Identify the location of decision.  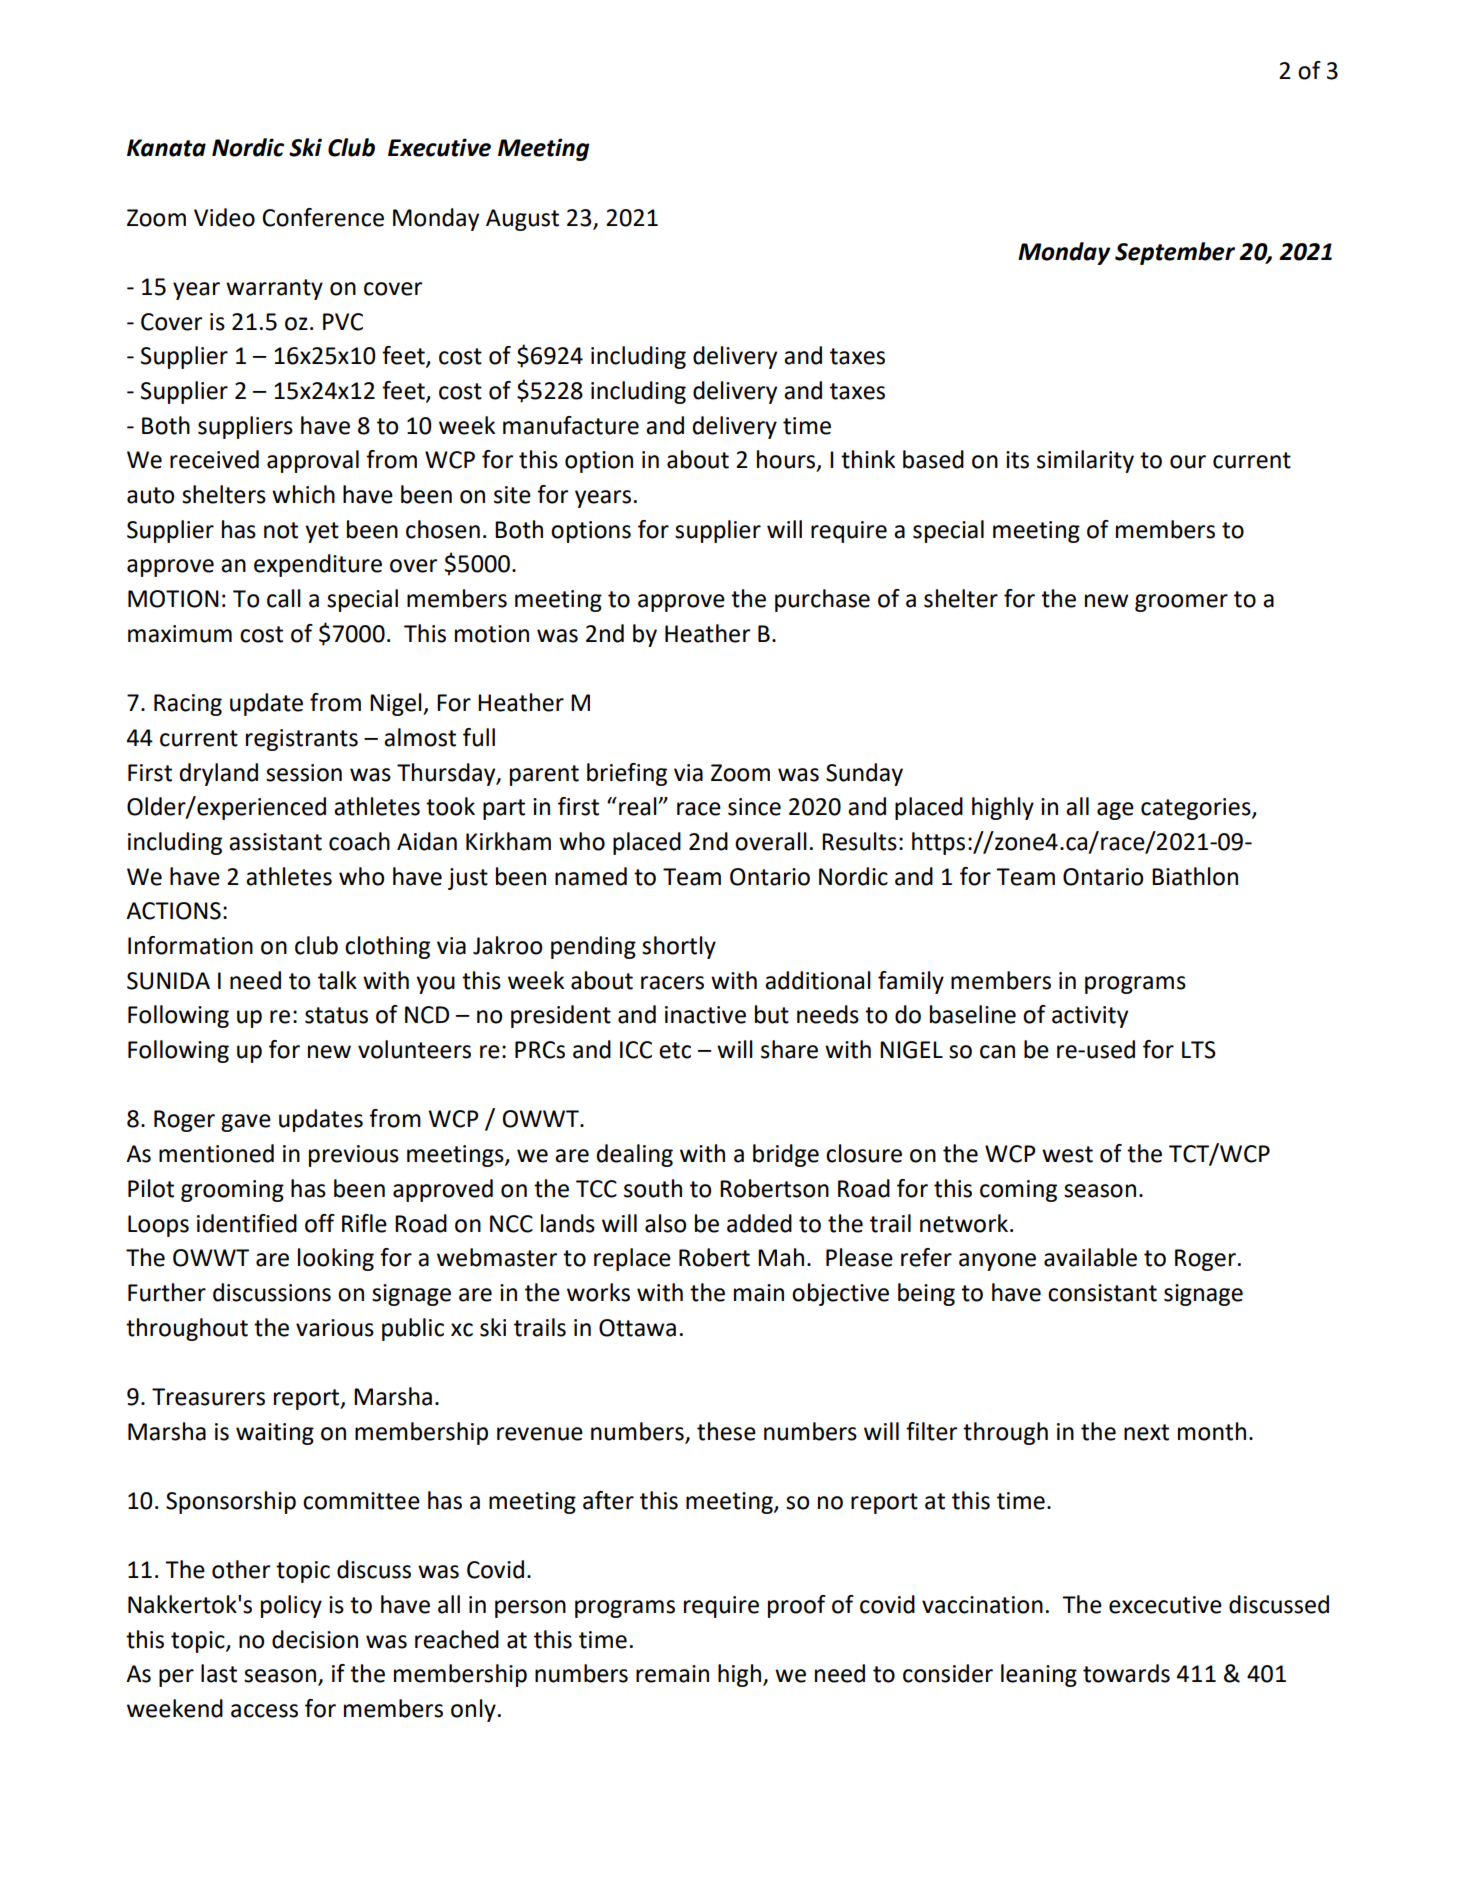
(315, 1639).
